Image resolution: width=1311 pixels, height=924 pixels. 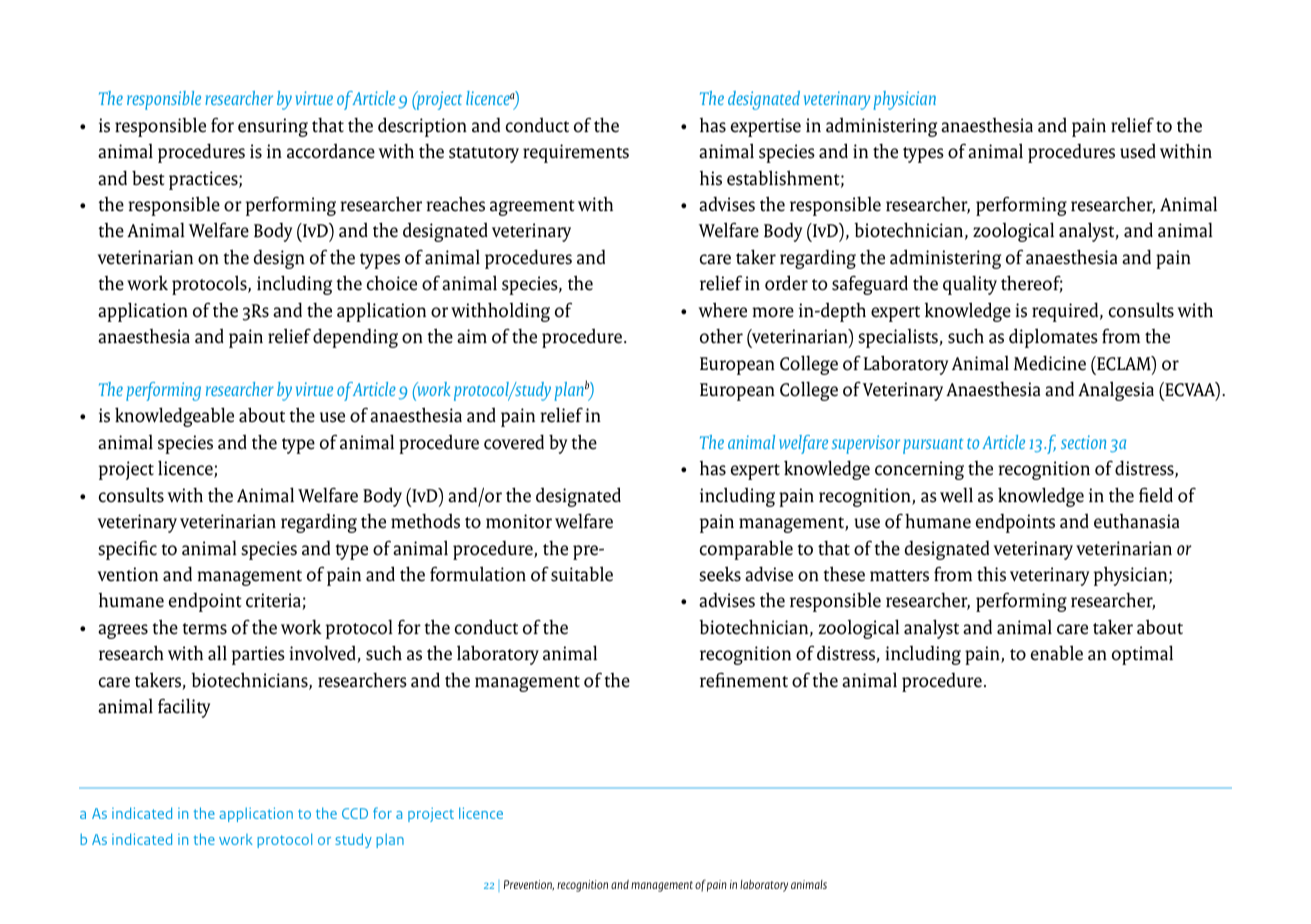 I want to click on CCD, so click(x=355, y=813).
